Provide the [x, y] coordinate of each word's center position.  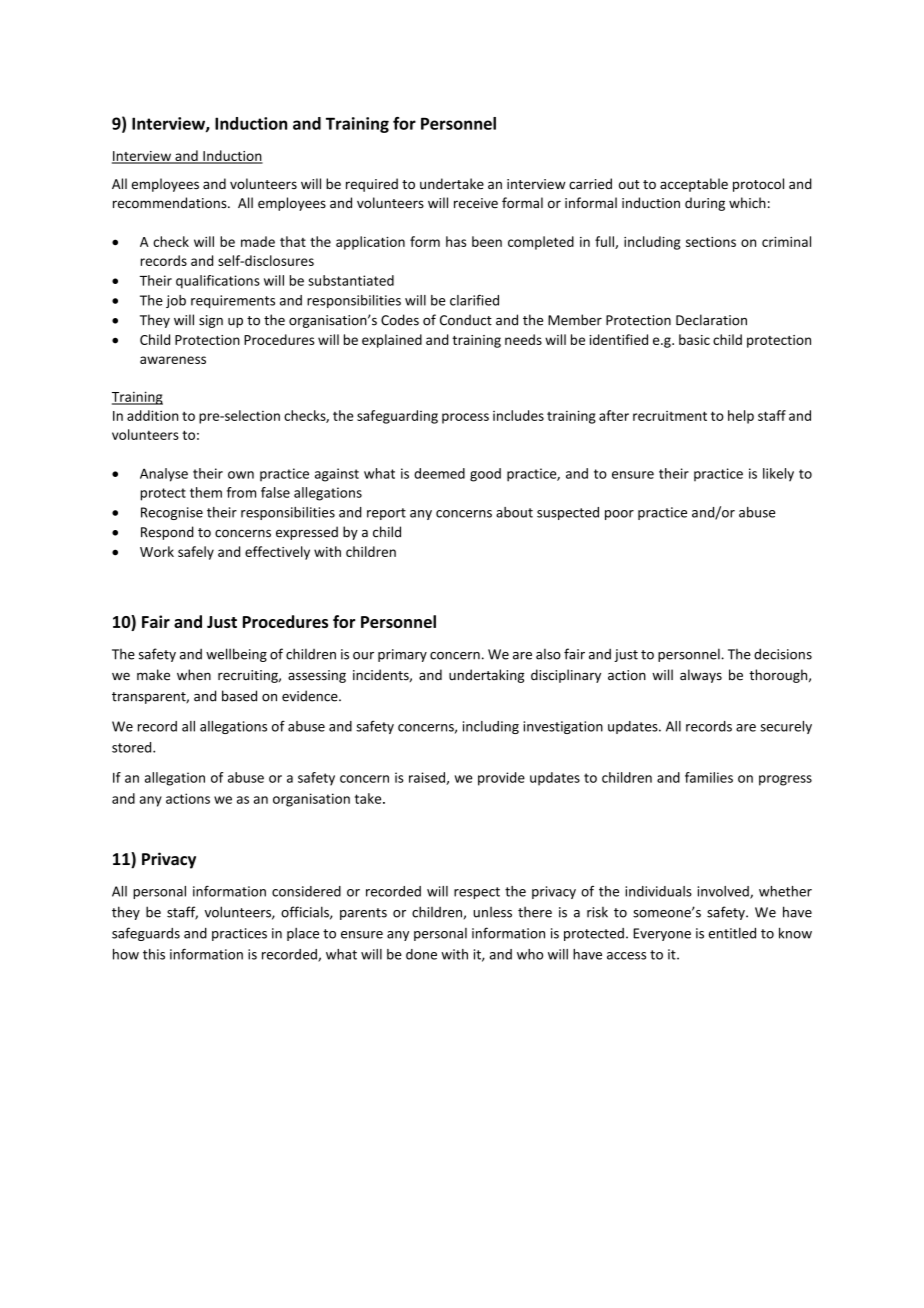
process [465, 418]
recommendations [171, 203]
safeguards [146, 934]
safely [196, 553]
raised [428, 778]
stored [133, 747]
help [741, 417]
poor [619, 515]
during [705, 204]
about [514, 512]
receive [476, 203]
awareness [173, 360]
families [709, 777]
